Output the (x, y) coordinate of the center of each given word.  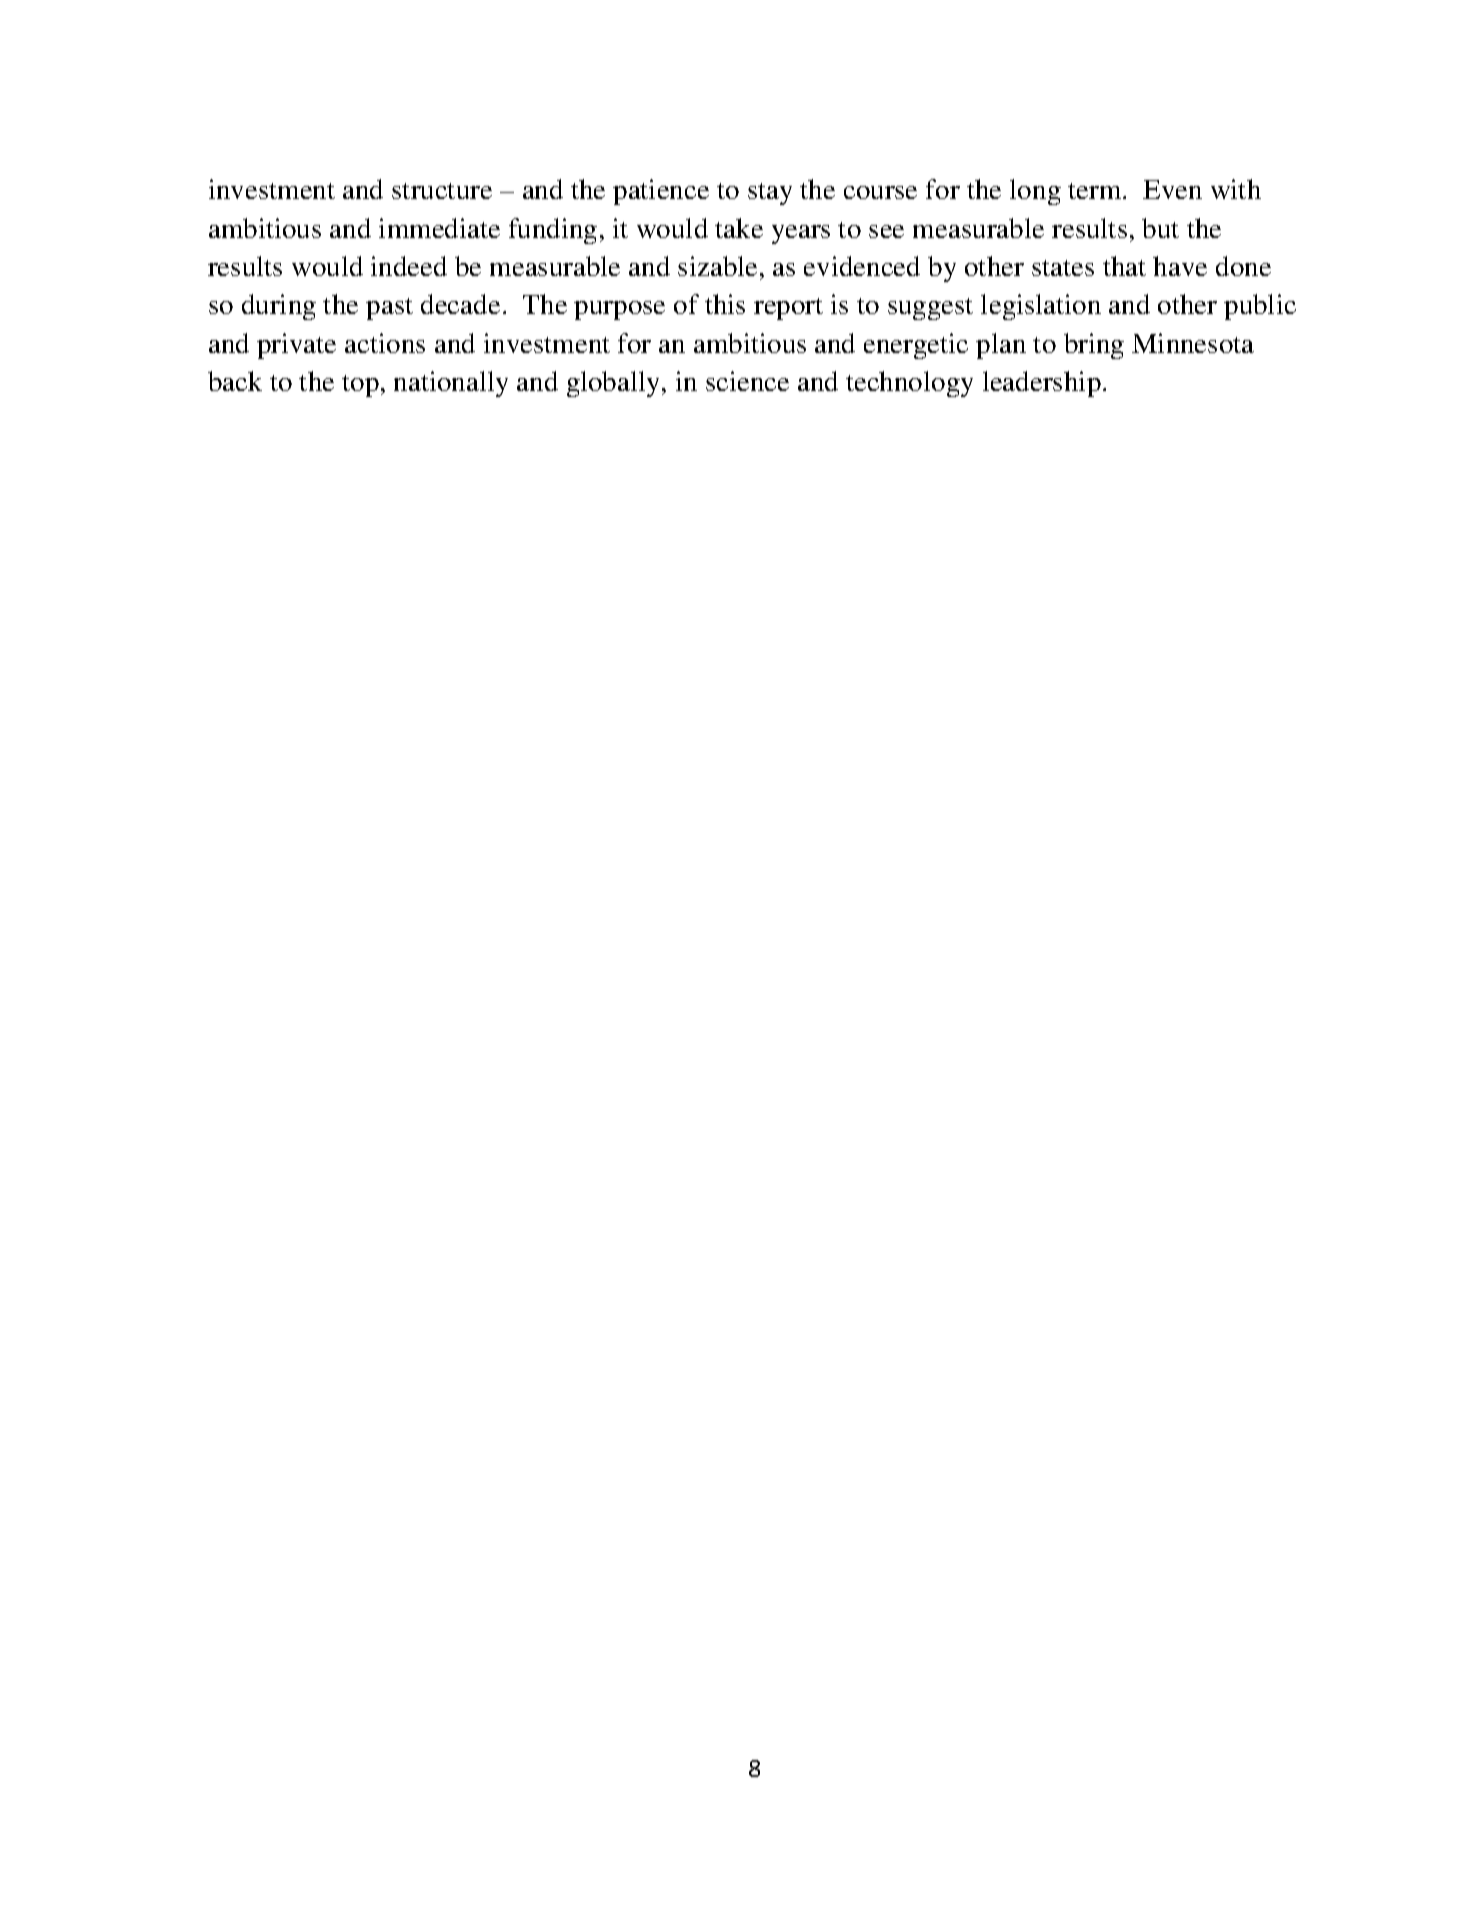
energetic (916, 346)
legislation (1041, 307)
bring (1094, 346)
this (725, 304)
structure (442, 191)
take (739, 228)
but (1160, 228)
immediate (439, 228)
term (1096, 191)
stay (770, 194)
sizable (717, 266)
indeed (409, 266)
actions (385, 343)
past (389, 309)
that (1124, 266)
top (360, 386)
